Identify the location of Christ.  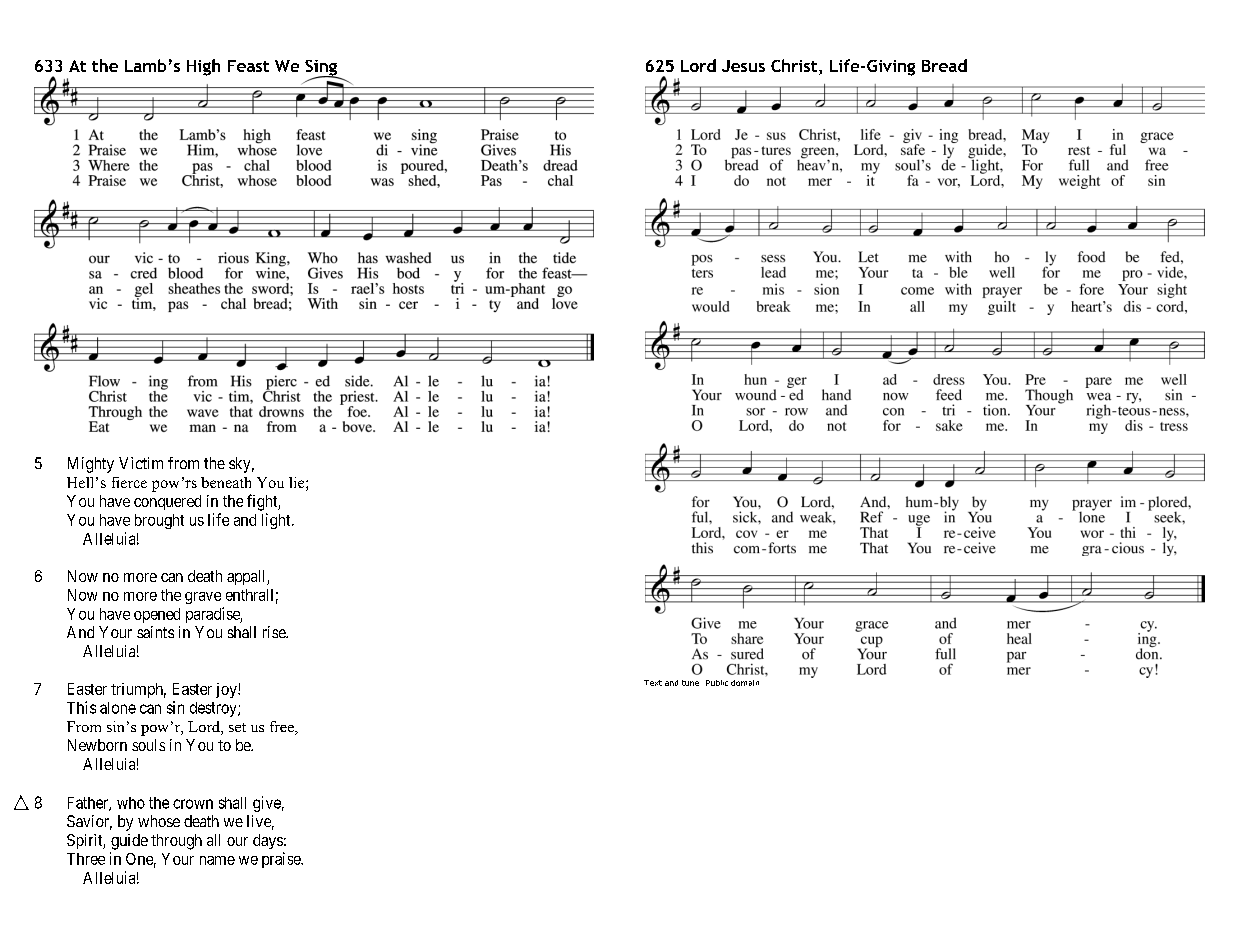
(795, 67).
